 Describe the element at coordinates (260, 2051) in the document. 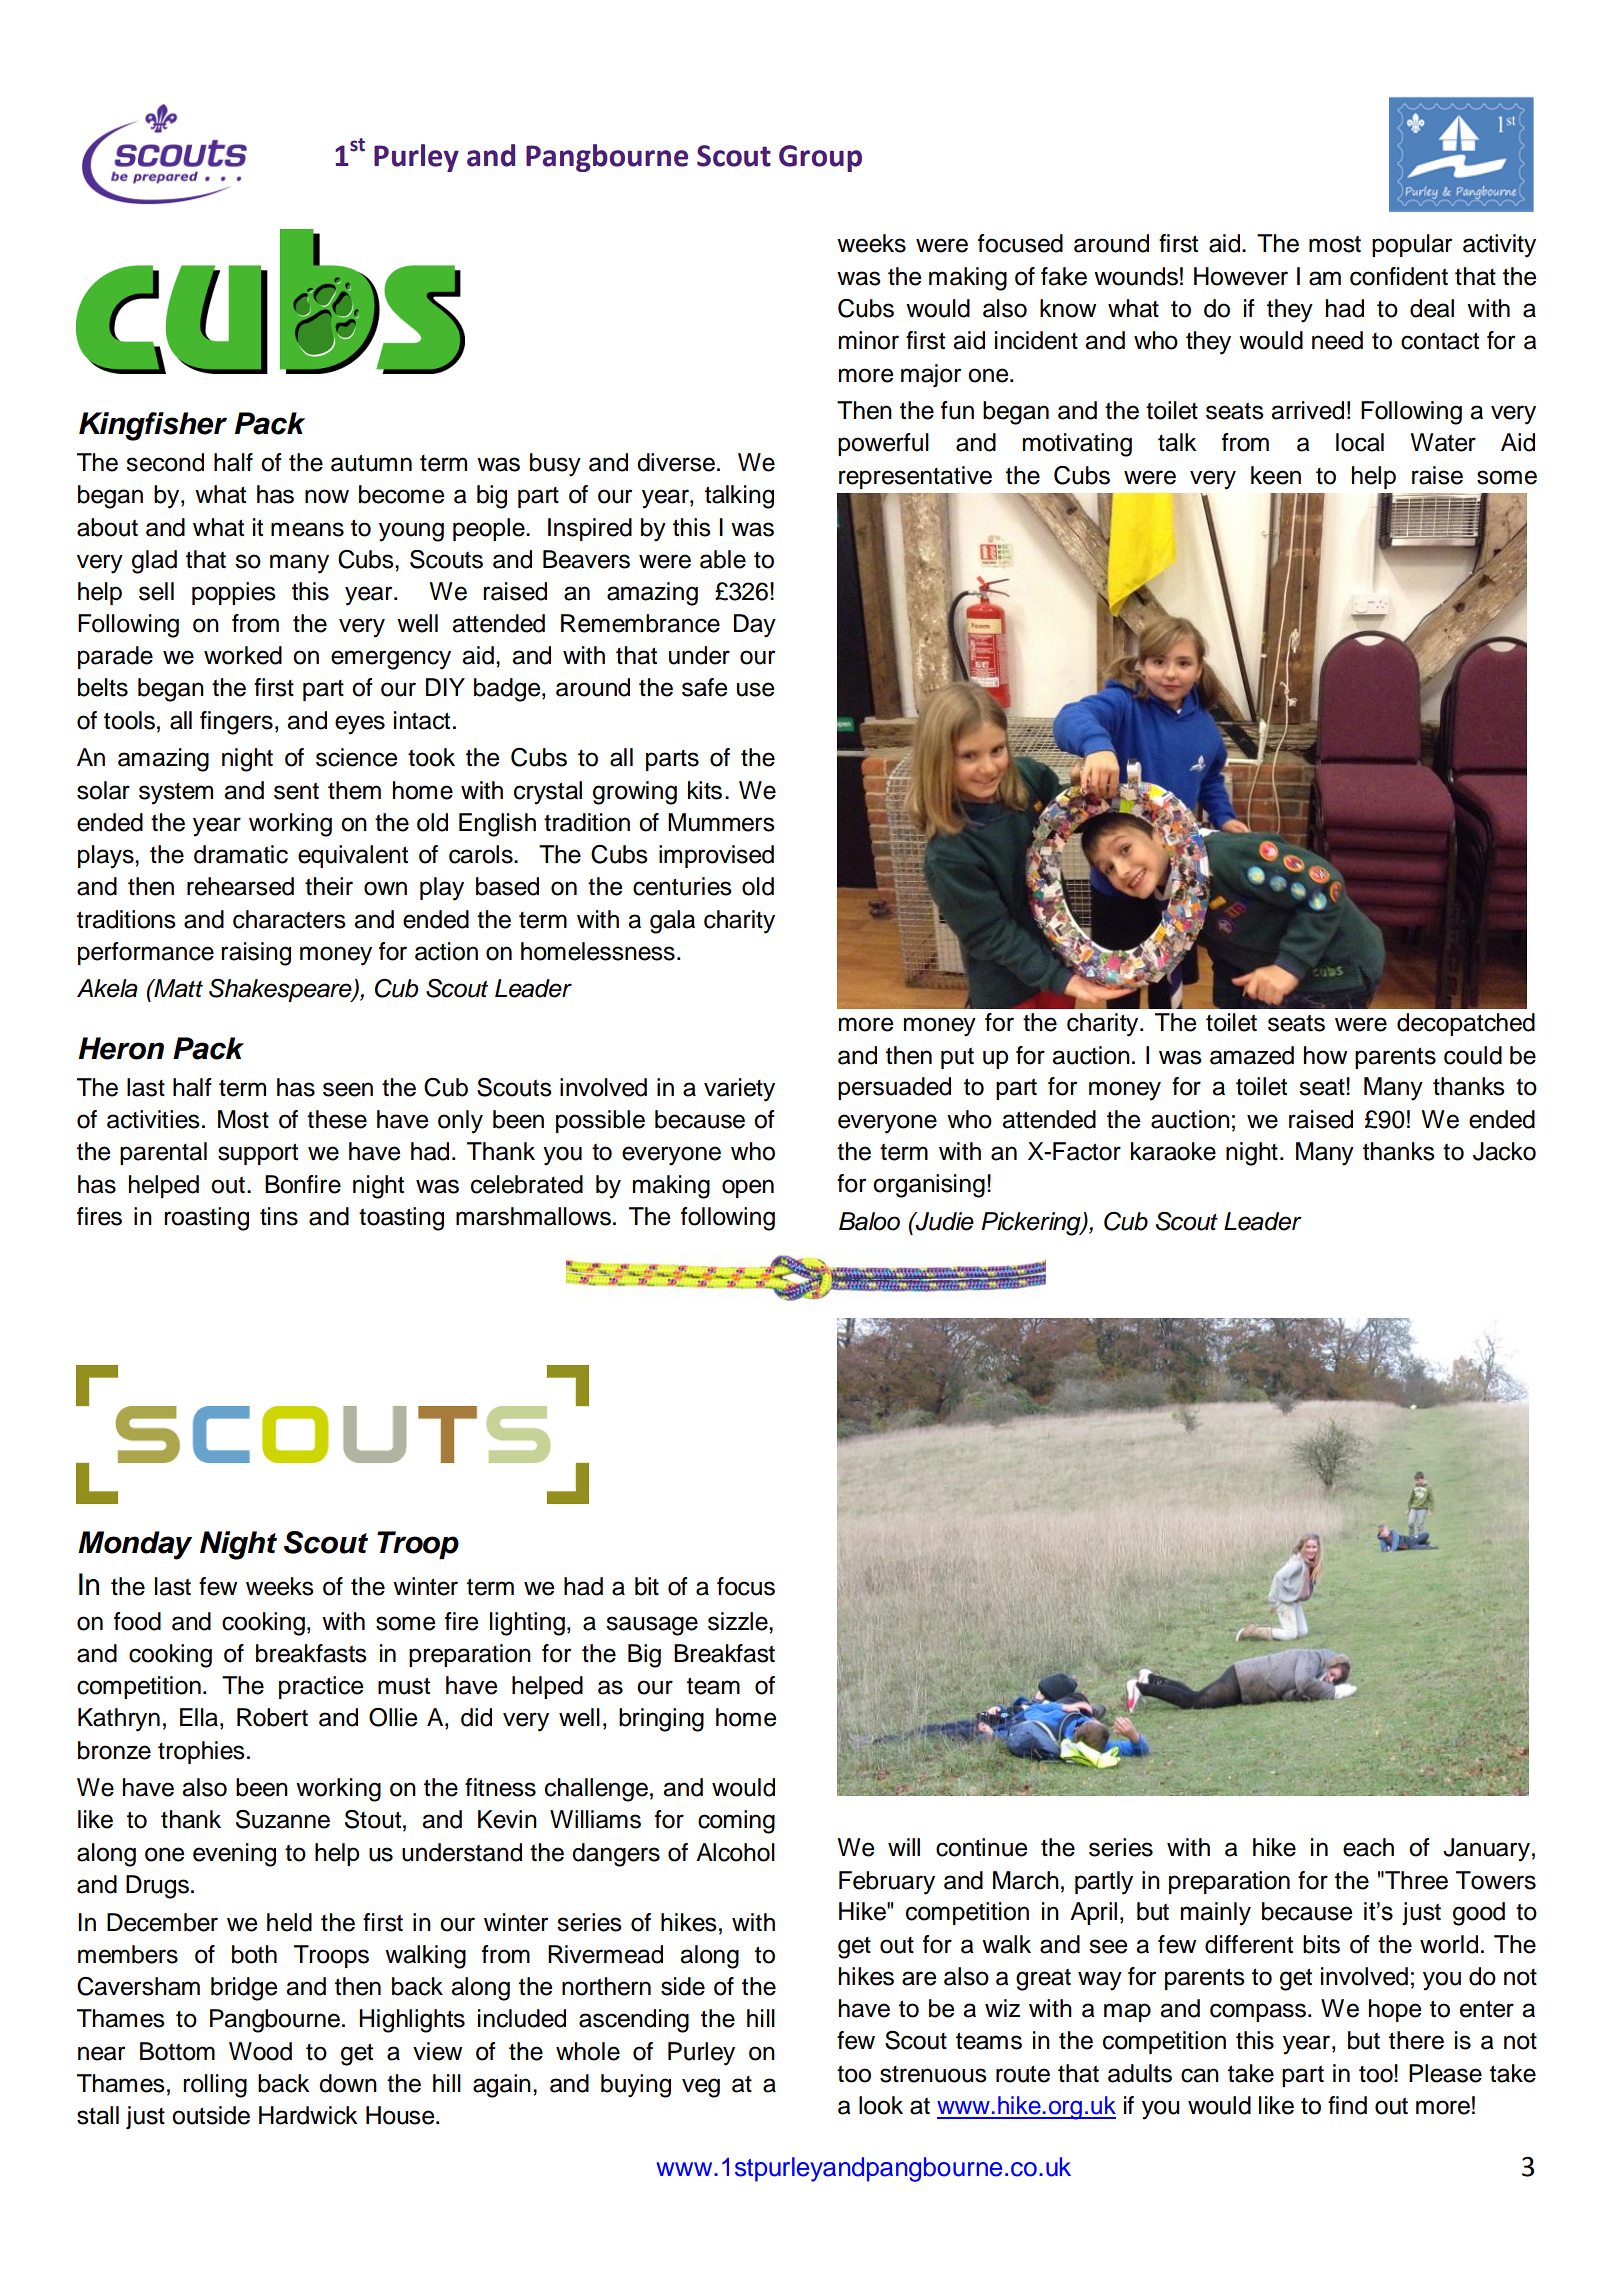

I see `Wood` at that location.
